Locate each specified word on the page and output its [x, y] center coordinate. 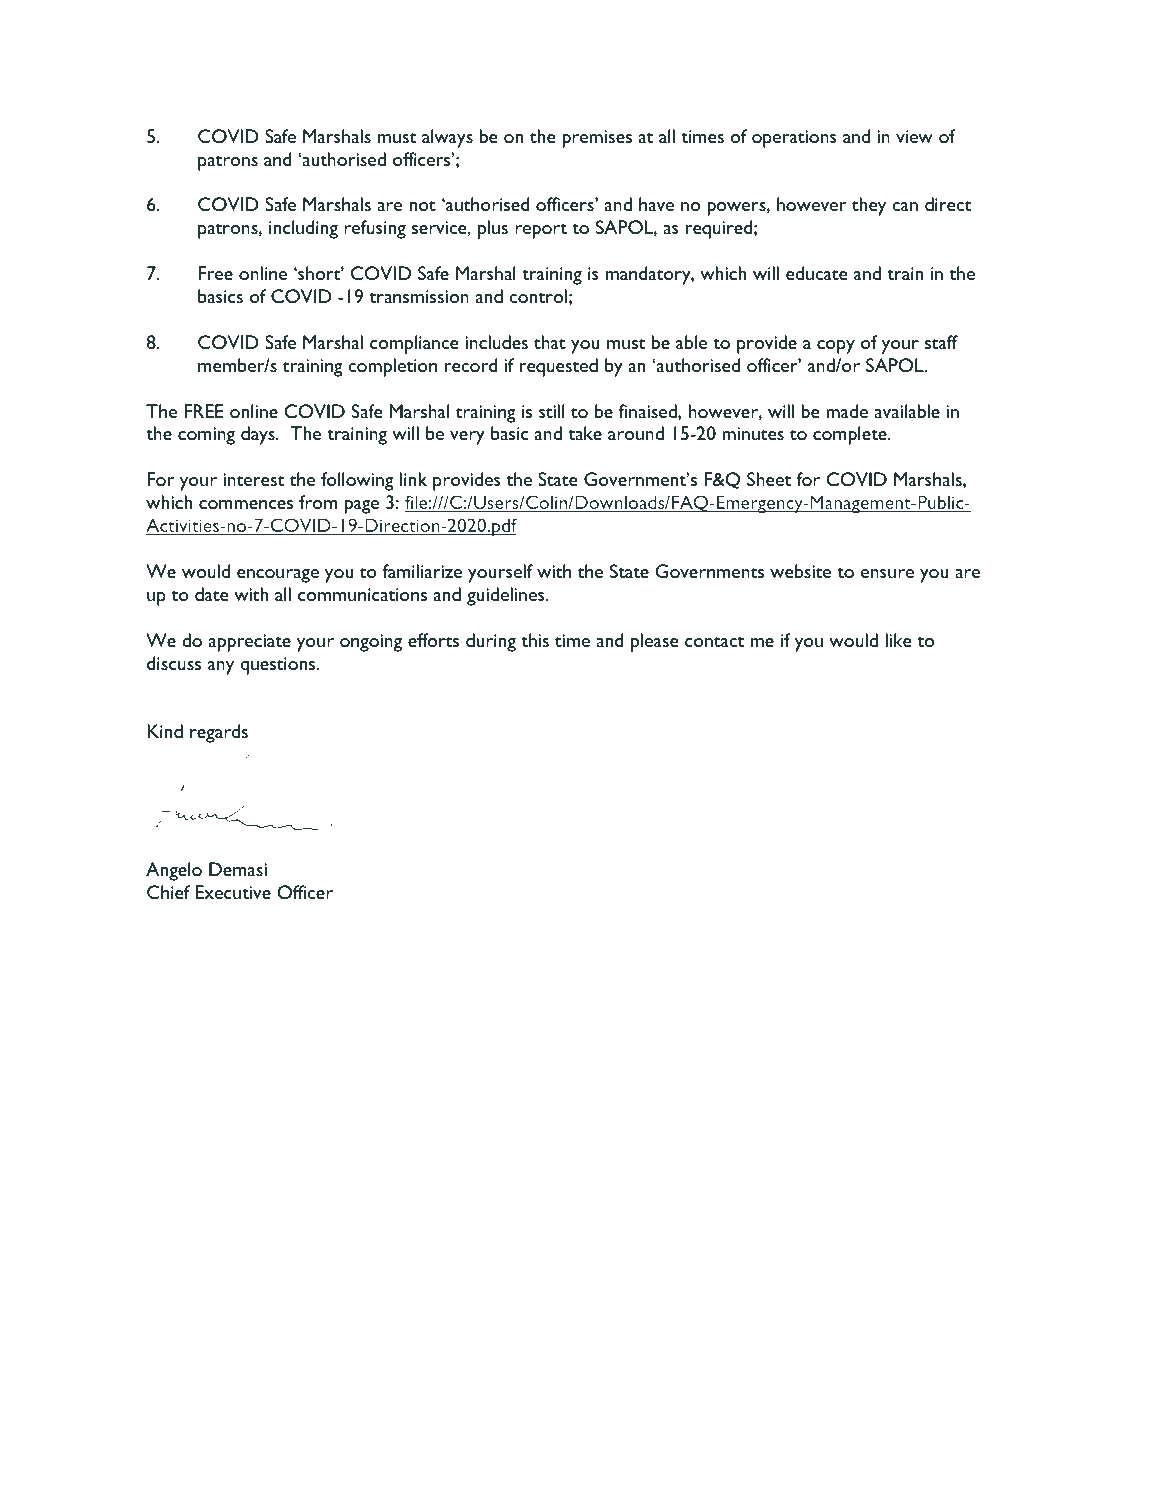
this [535, 640]
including [303, 229]
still [552, 411]
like [898, 640]
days [259, 435]
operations [794, 139]
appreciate [250, 643]
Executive [233, 892]
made [847, 411]
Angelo [174, 871]
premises [597, 139]
